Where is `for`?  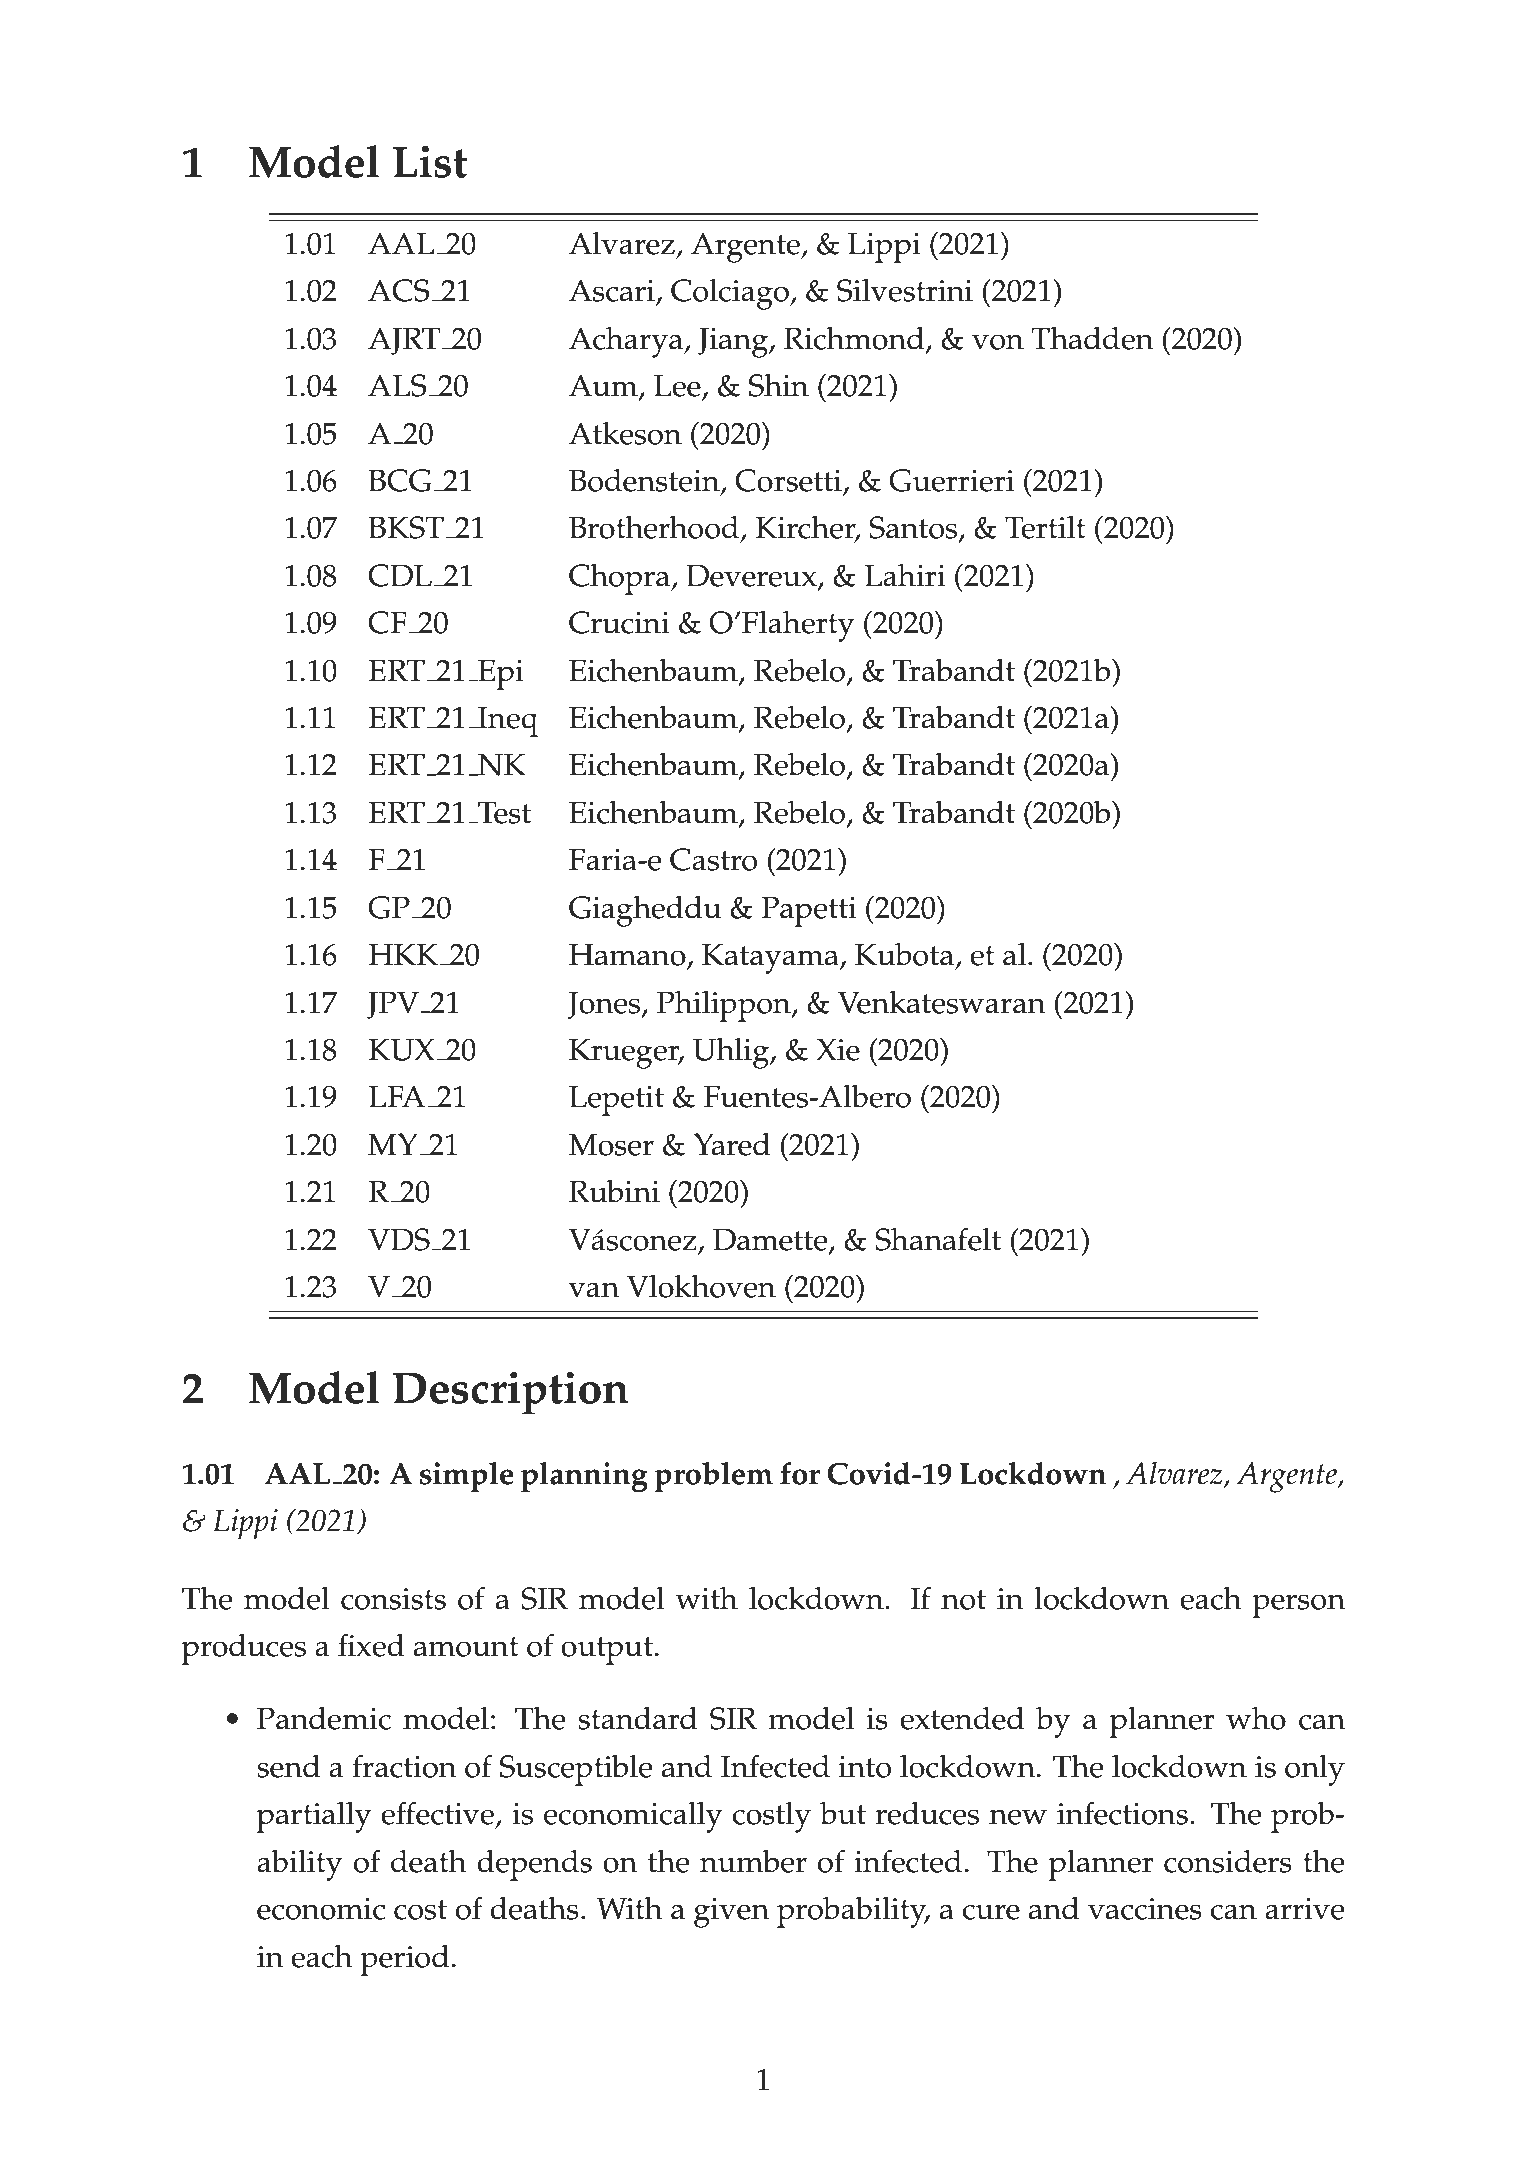 for is located at coordinates (800, 1473).
